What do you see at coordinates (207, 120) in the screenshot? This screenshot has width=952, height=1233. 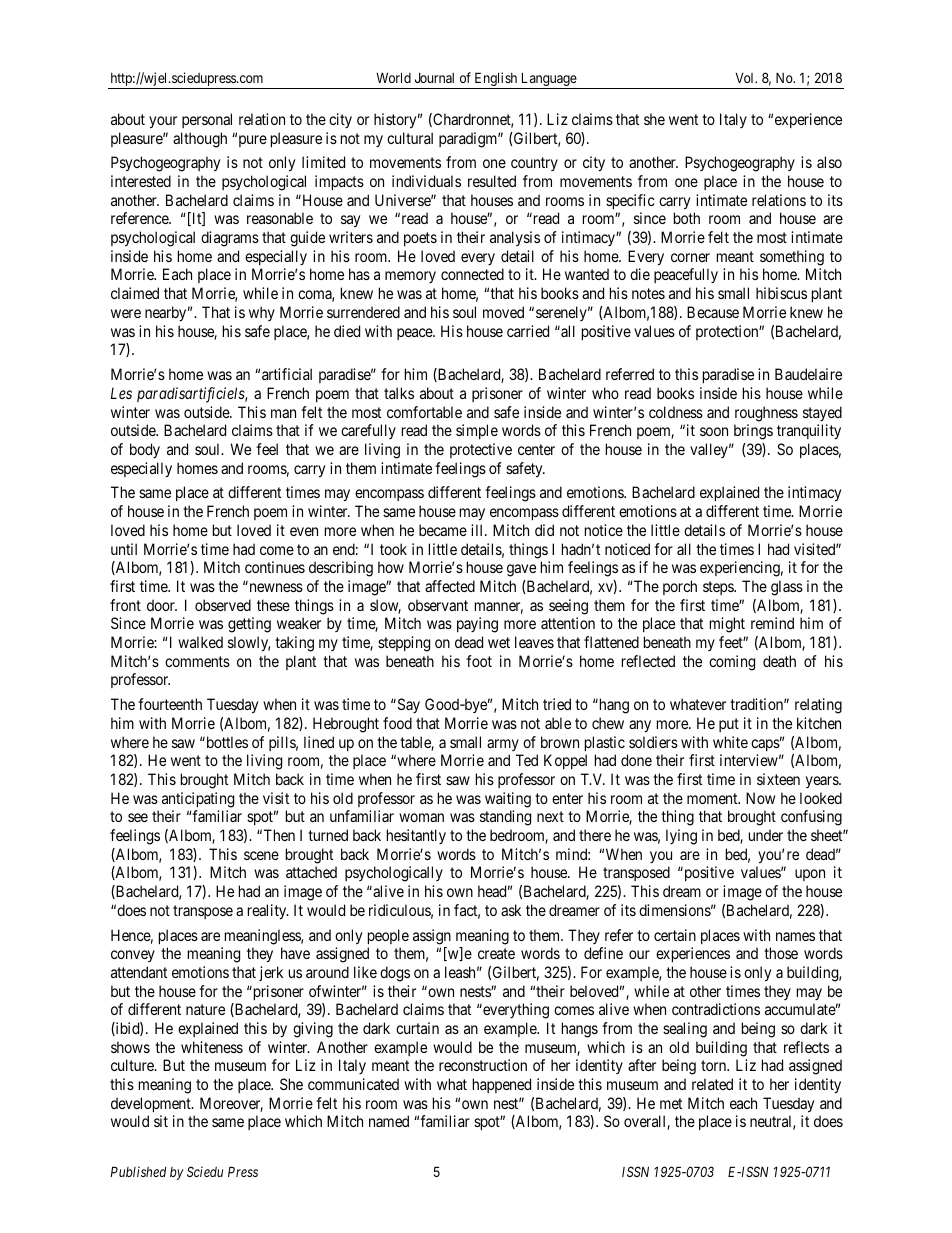 I see `personal` at bounding box center [207, 120].
